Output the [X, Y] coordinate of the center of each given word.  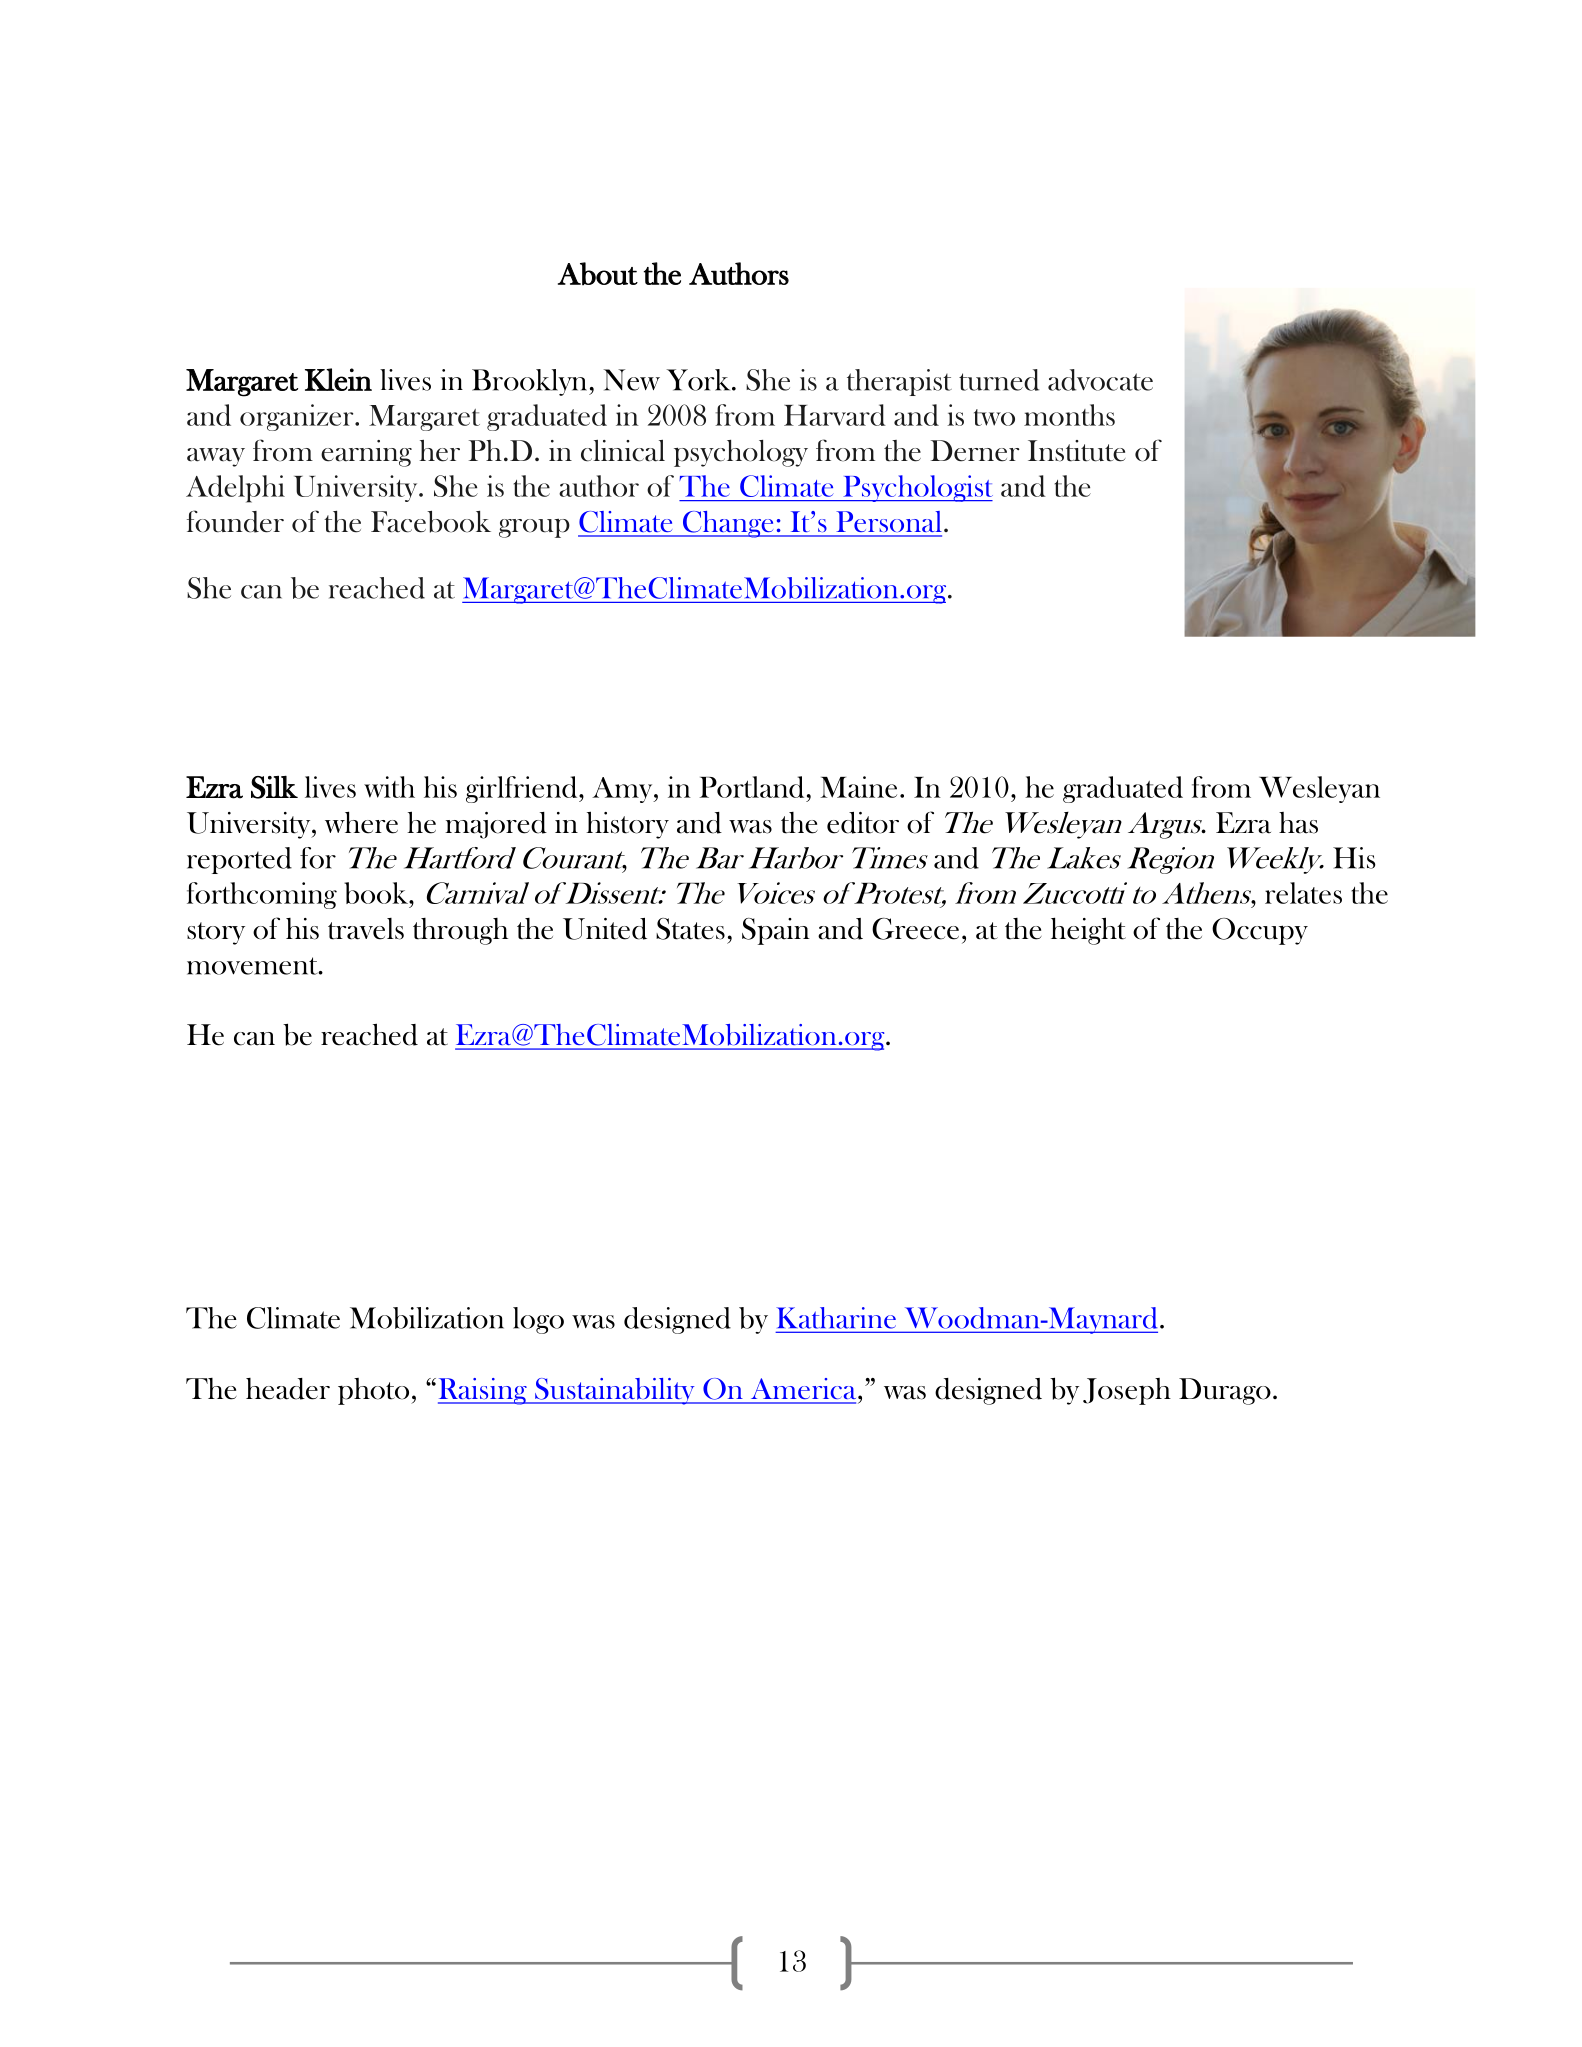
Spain [776, 931]
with [389, 787]
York [700, 380]
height [1088, 931]
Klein [338, 379]
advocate [1100, 380]
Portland [752, 787]
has [1298, 823]
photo [373, 1391]
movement [253, 966]
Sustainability [615, 1391]
